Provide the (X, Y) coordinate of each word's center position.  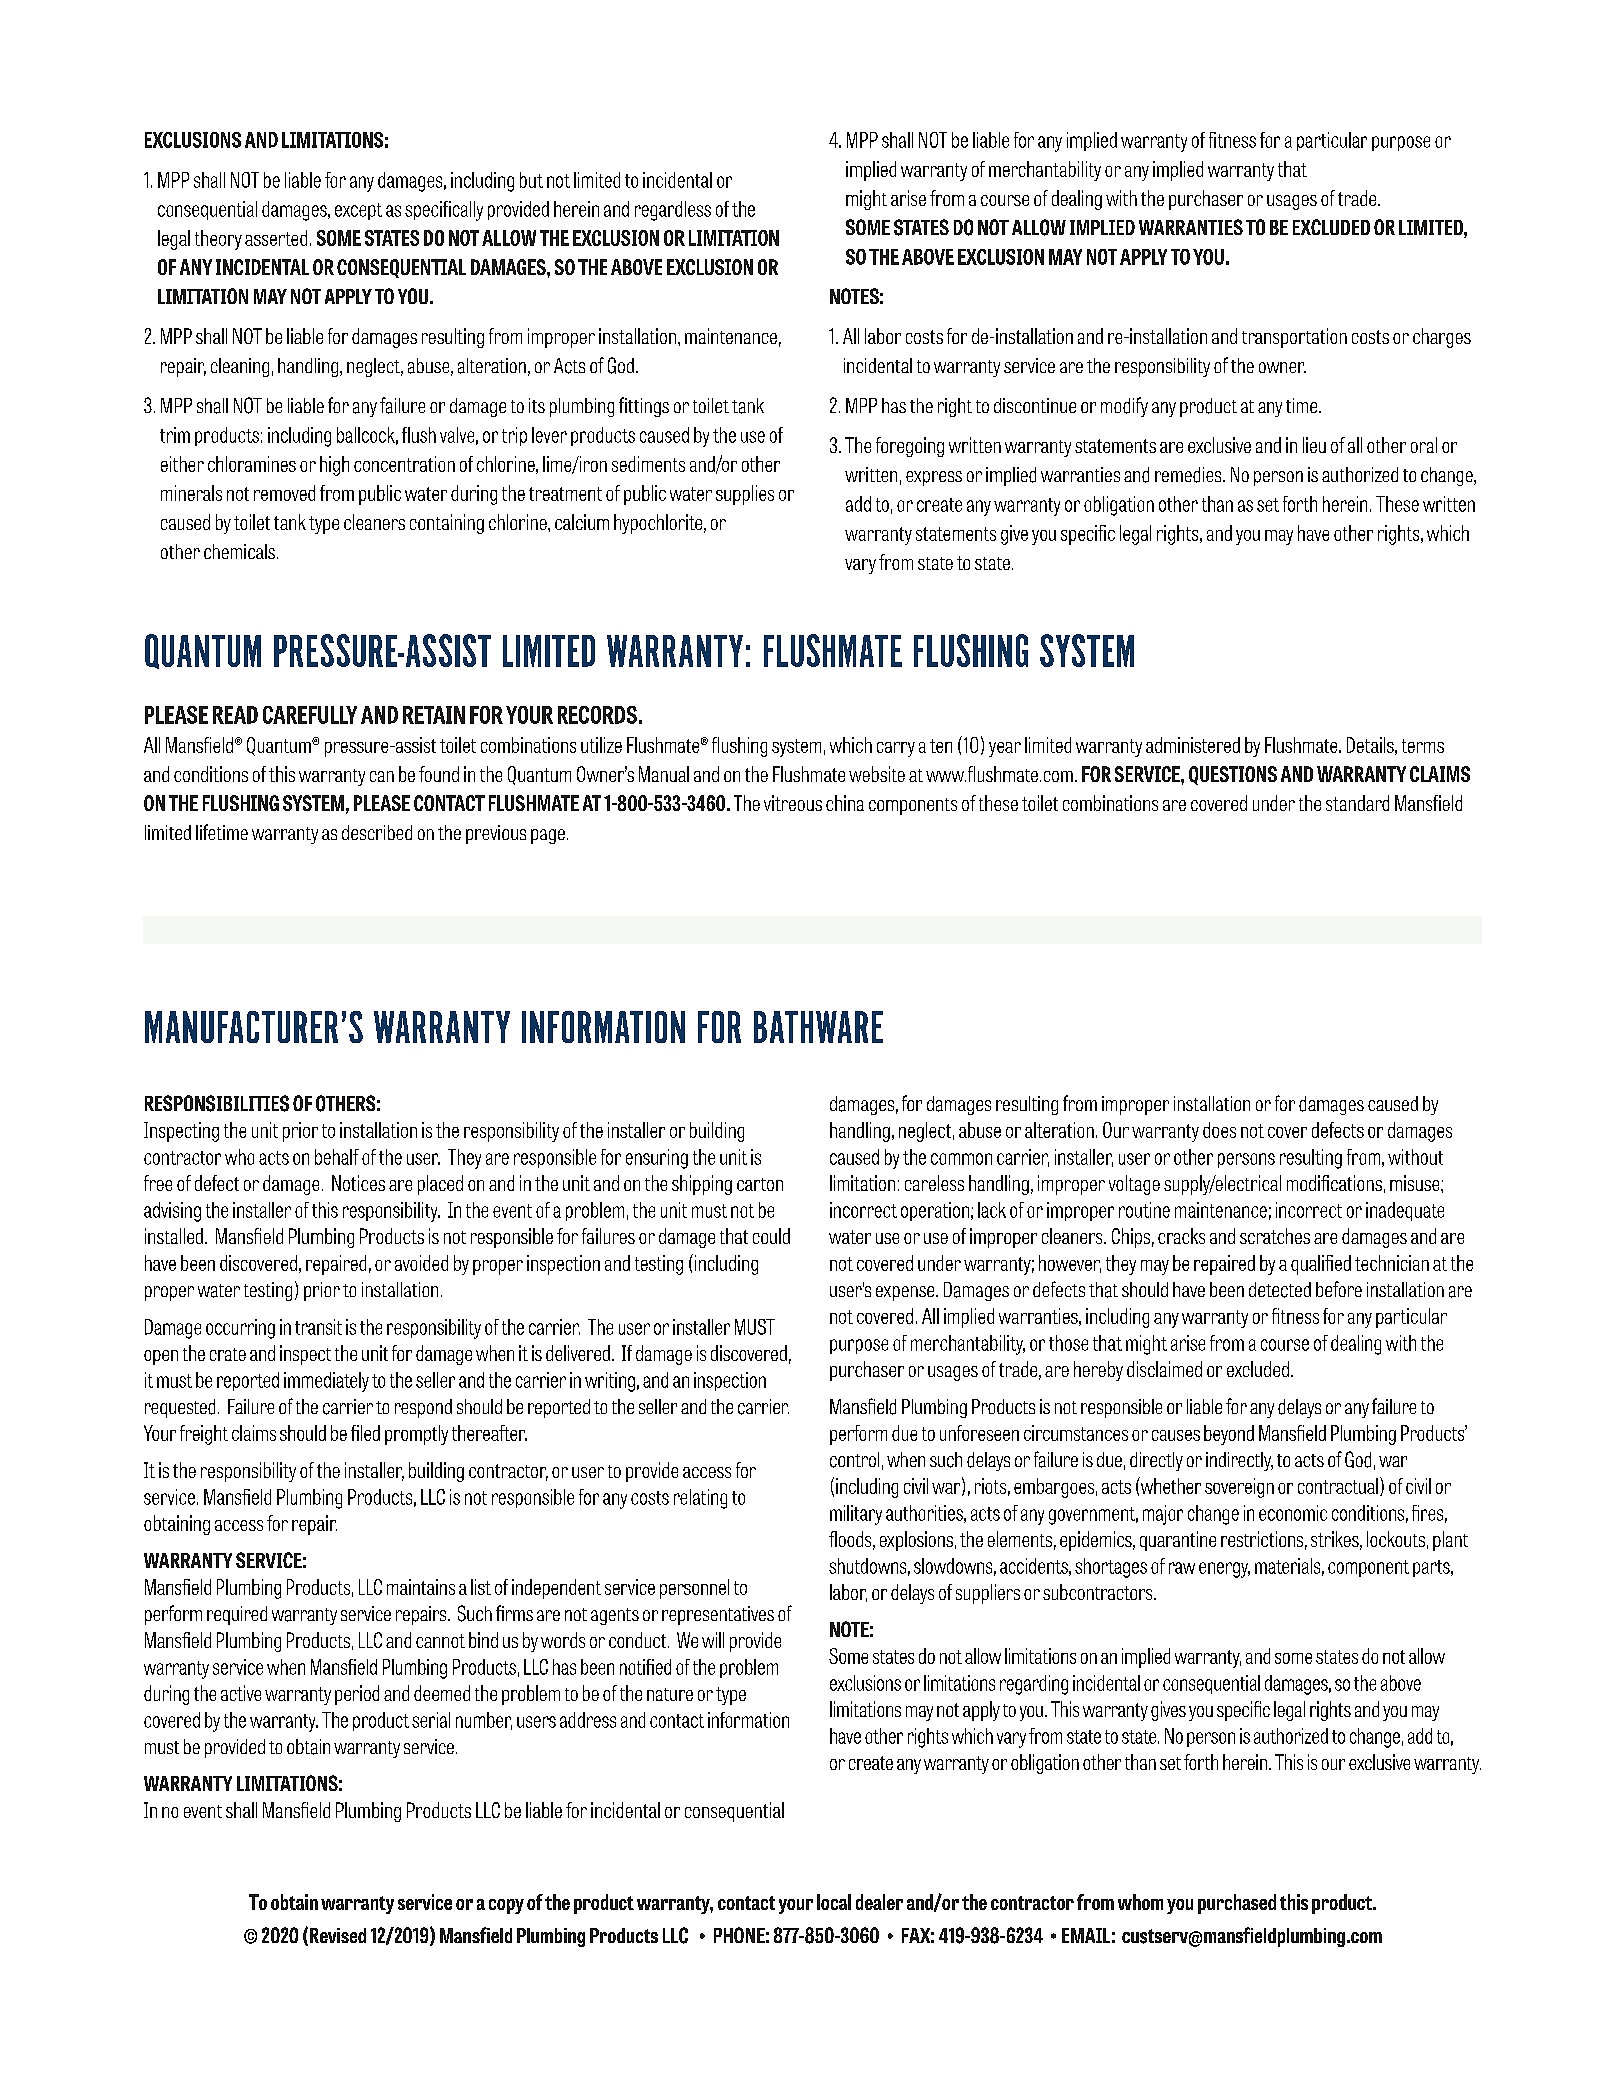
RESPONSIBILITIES (217, 1103)
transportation (1294, 338)
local (834, 1902)
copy (506, 1906)
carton (760, 1184)
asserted (276, 238)
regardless (673, 211)
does (1219, 1130)
